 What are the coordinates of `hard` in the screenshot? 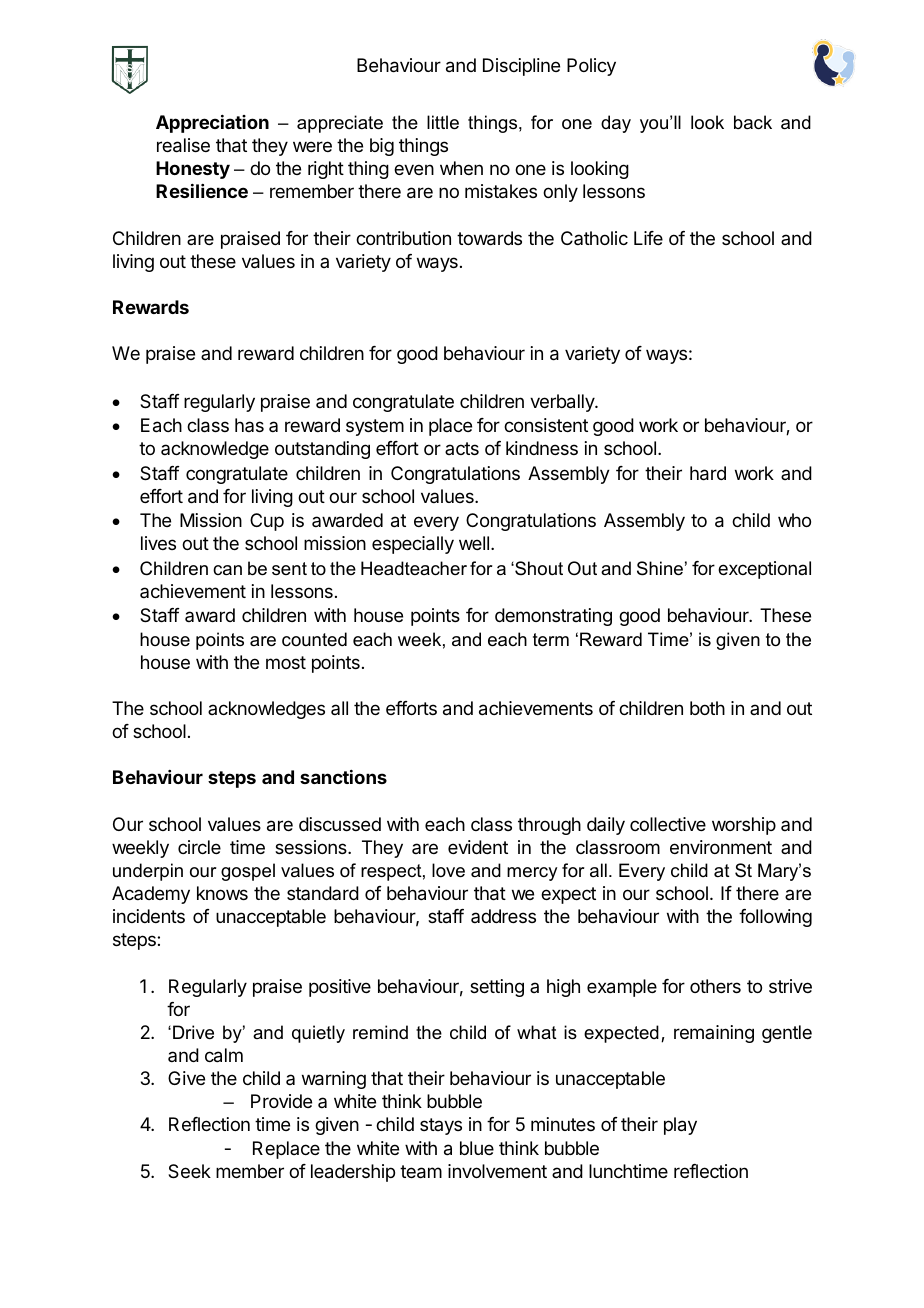 It's located at (708, 473).
